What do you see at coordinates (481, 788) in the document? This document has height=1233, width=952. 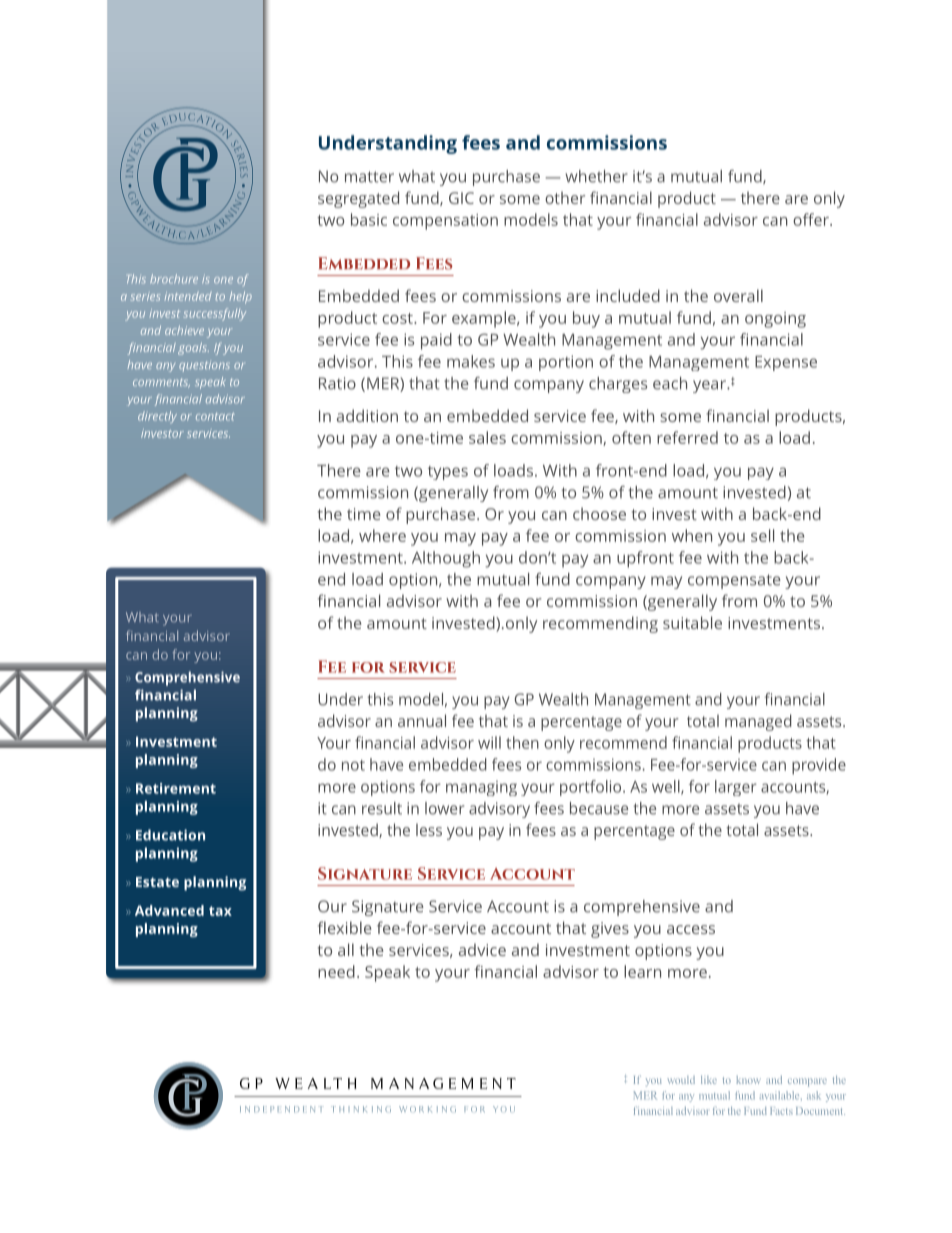 I see `managing` at bounding box center [481, 788].
